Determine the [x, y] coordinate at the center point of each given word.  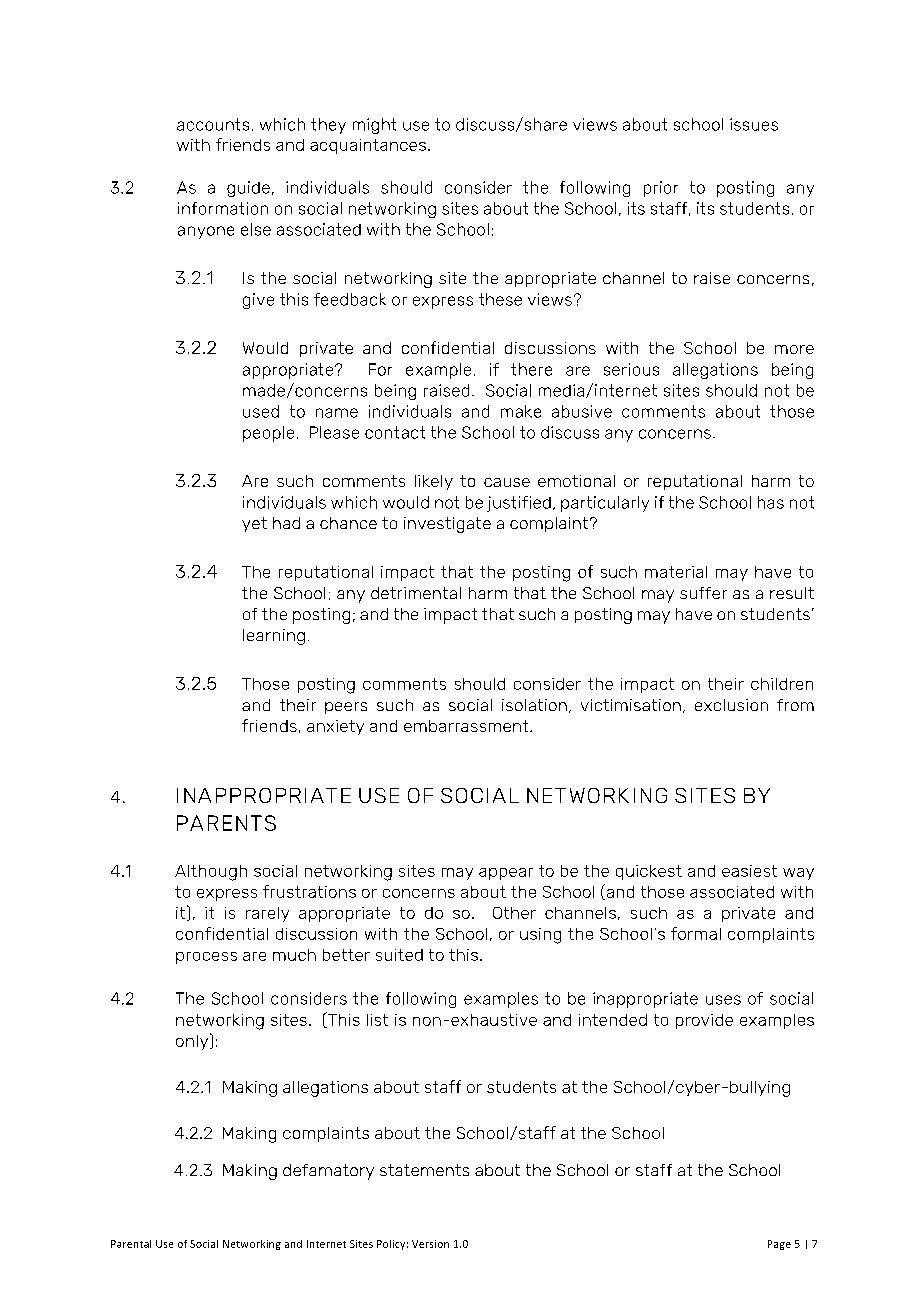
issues [754, 124]
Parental [131, 1244]
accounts [213, 124]
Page [779, 1245]
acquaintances [368, 146]
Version [430, 1244]
